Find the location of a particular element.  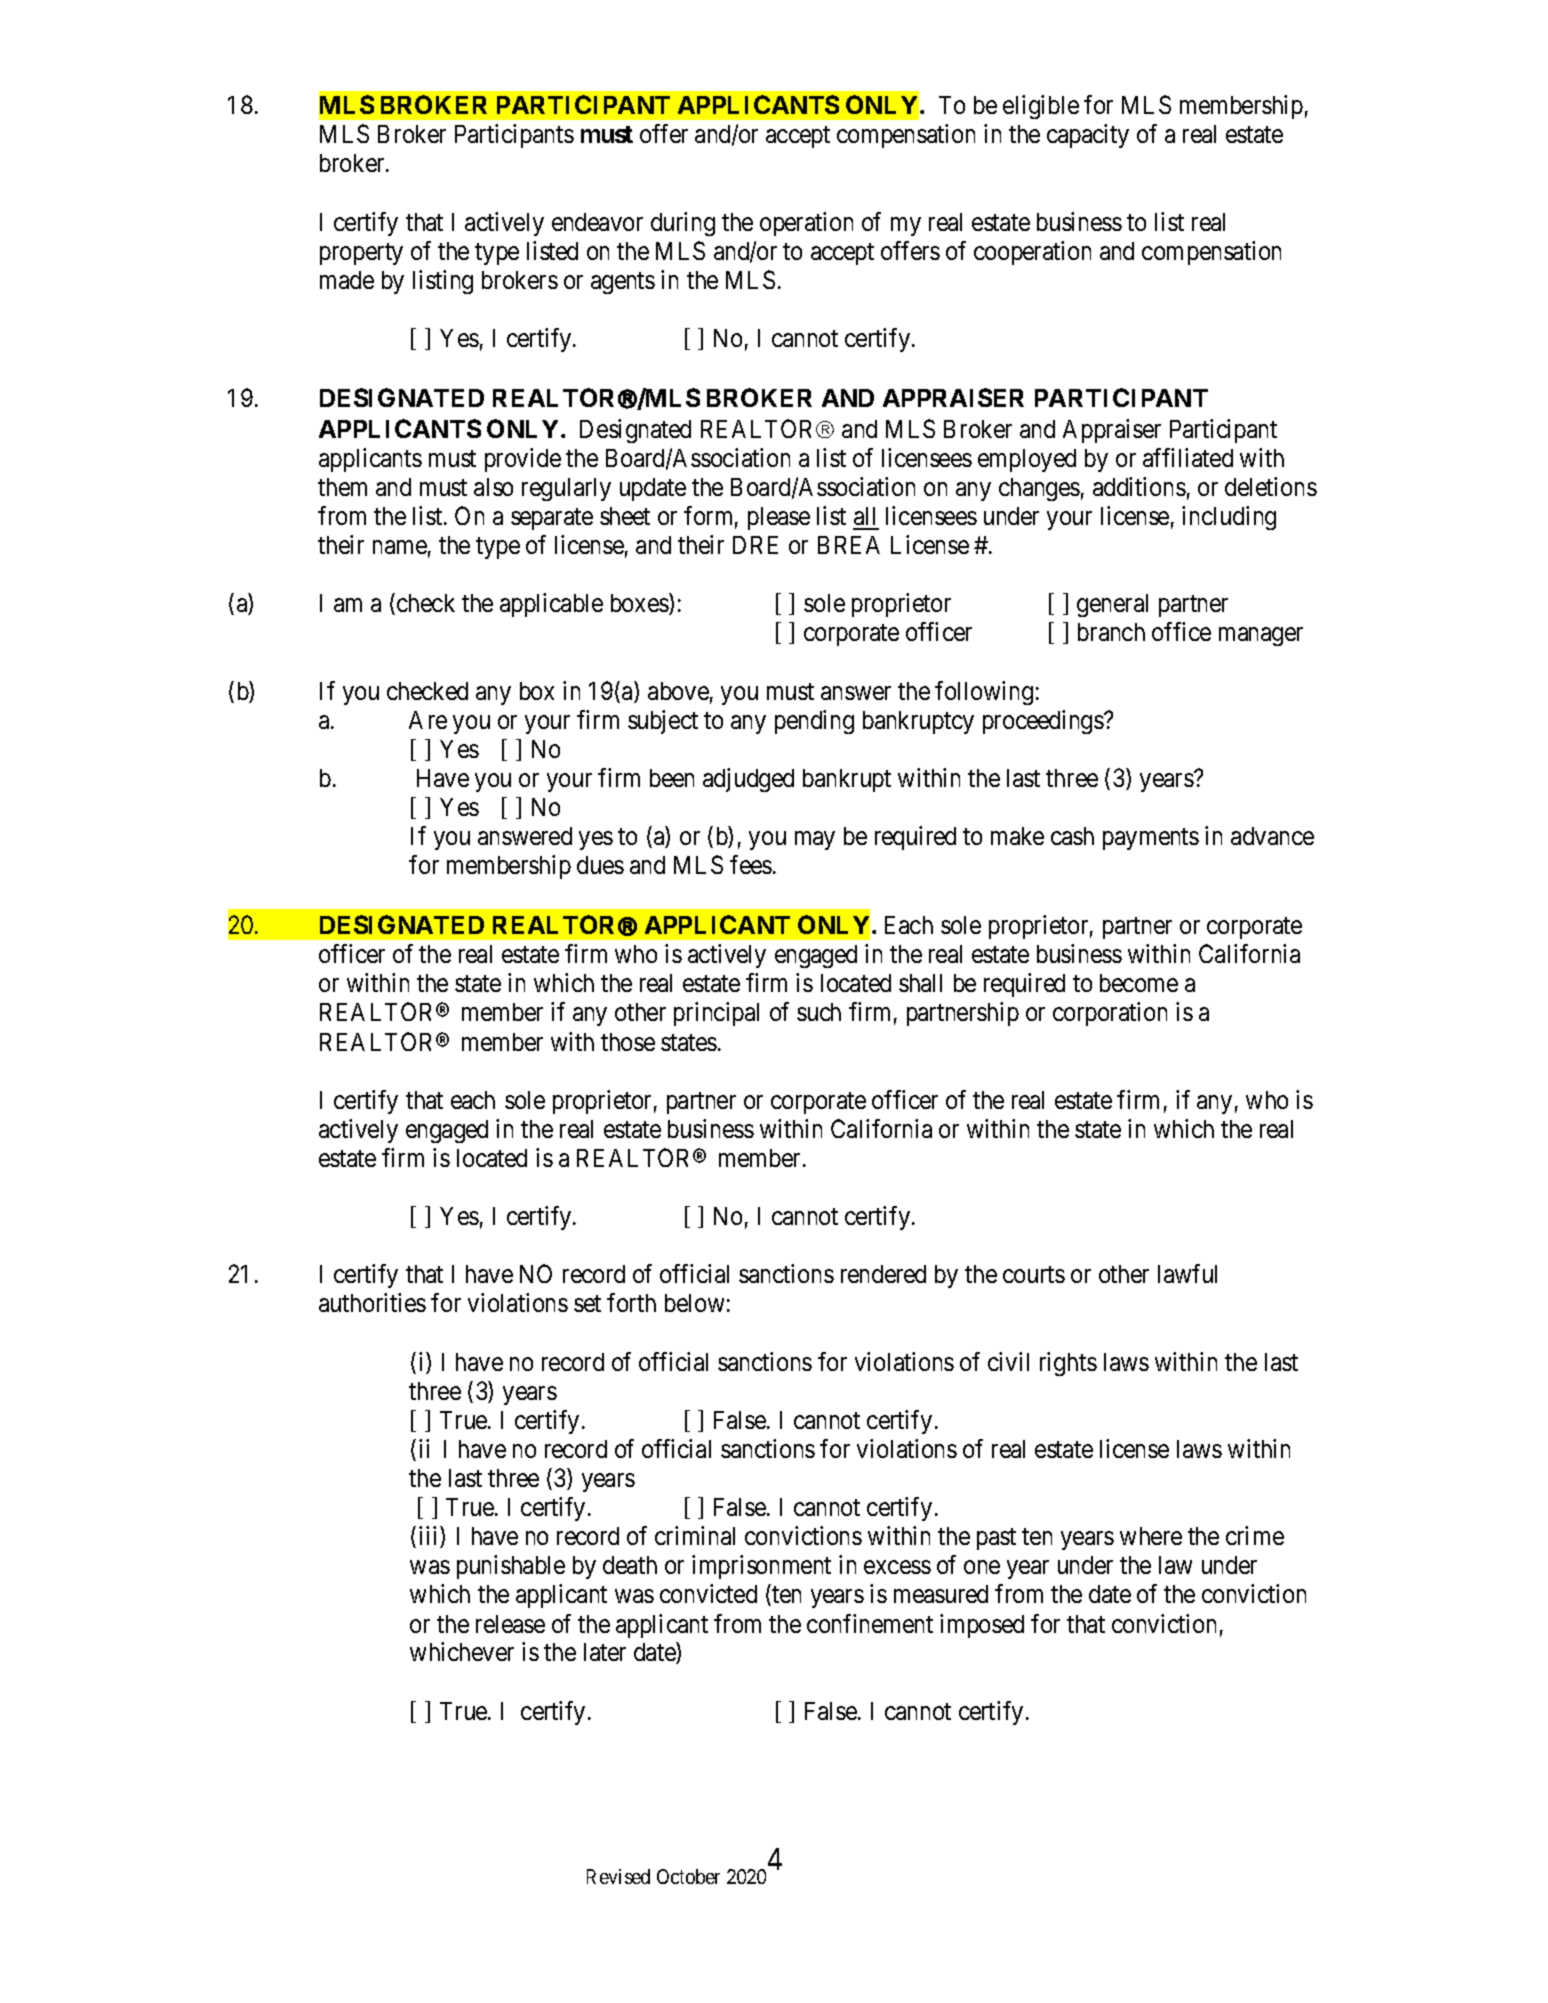

October is located at coordinates (688, 1876).
